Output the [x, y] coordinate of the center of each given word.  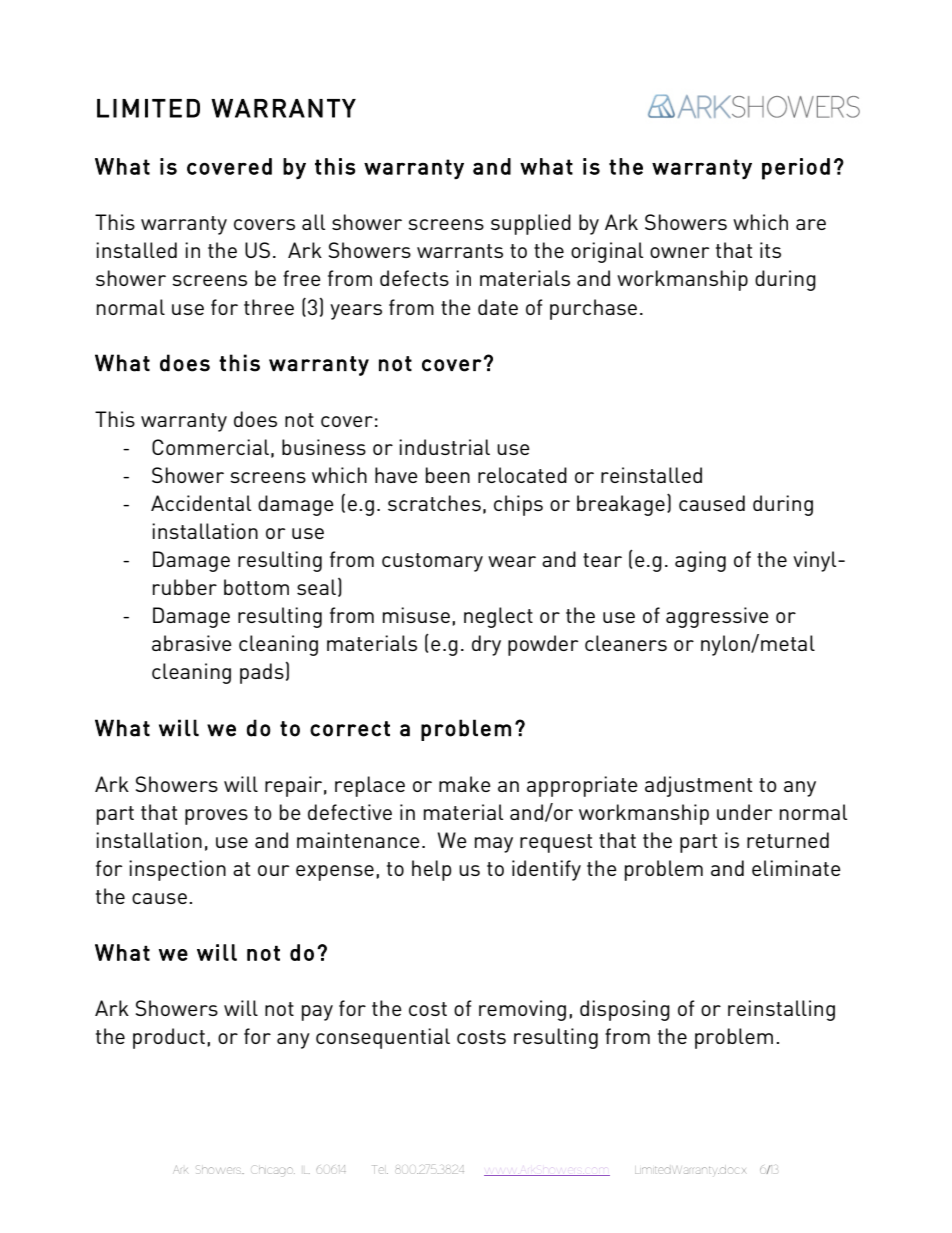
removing [522, 1010]
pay [317, 1013]
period [796, 169]
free [302, 278]
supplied [531, 224]
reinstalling [781, 1010]
